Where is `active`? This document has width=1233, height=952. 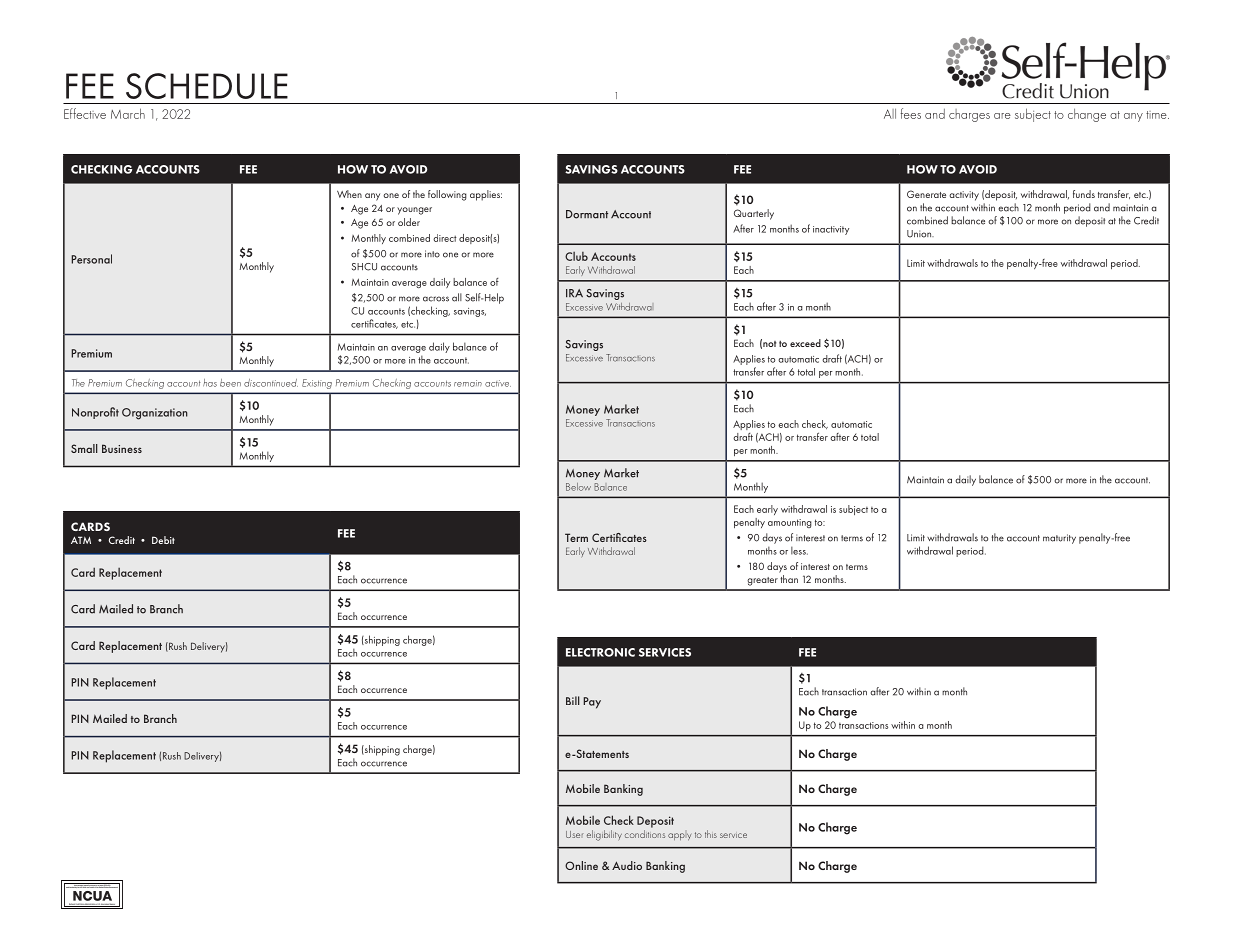 active is located at coordinates (498, 383).
